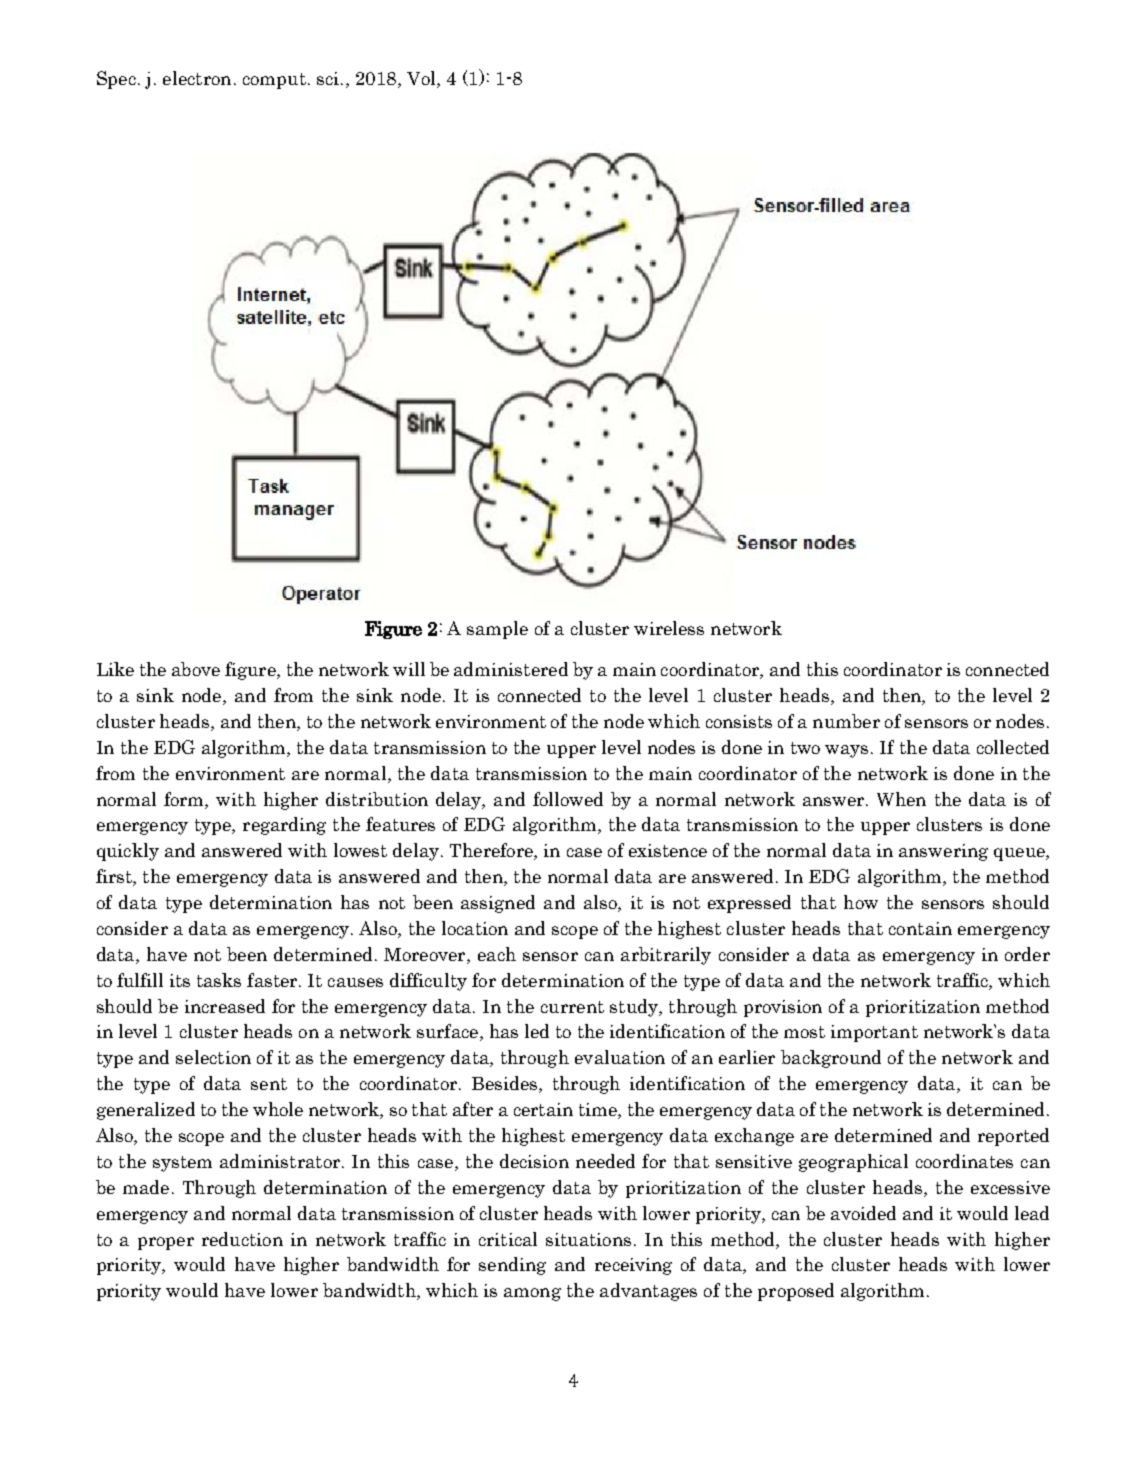 Image resolution: width=1146 pixels, height=1483 pixels. What do you see at coordinates (498, 904) in the screenshot?
I see `assigned` at bounding box center [498, 904].
